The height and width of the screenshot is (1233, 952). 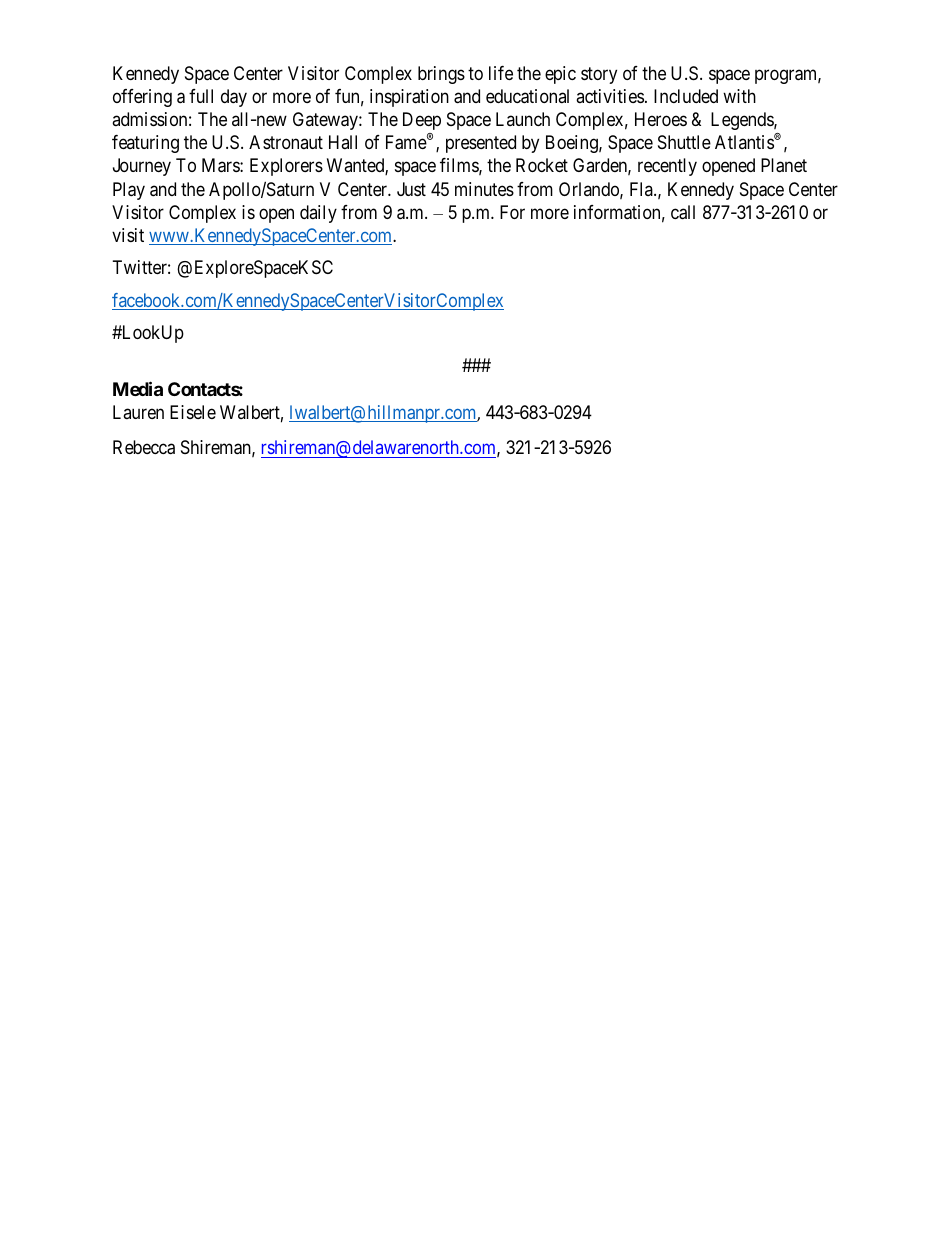 I want to click on Included, so click(x=686, y=96).
